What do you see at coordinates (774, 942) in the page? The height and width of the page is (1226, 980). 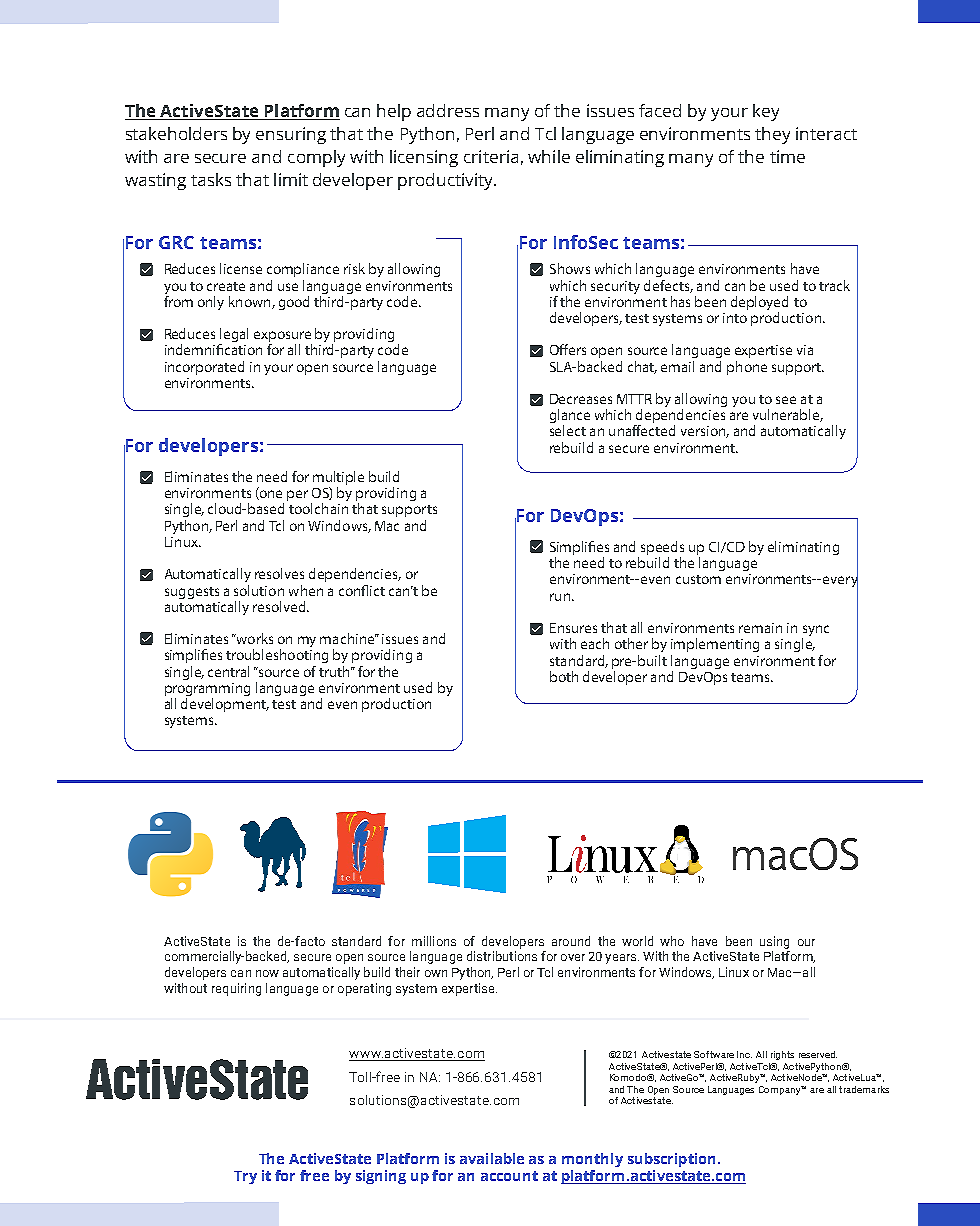 I see `using` at bounding box center [774, 942].
